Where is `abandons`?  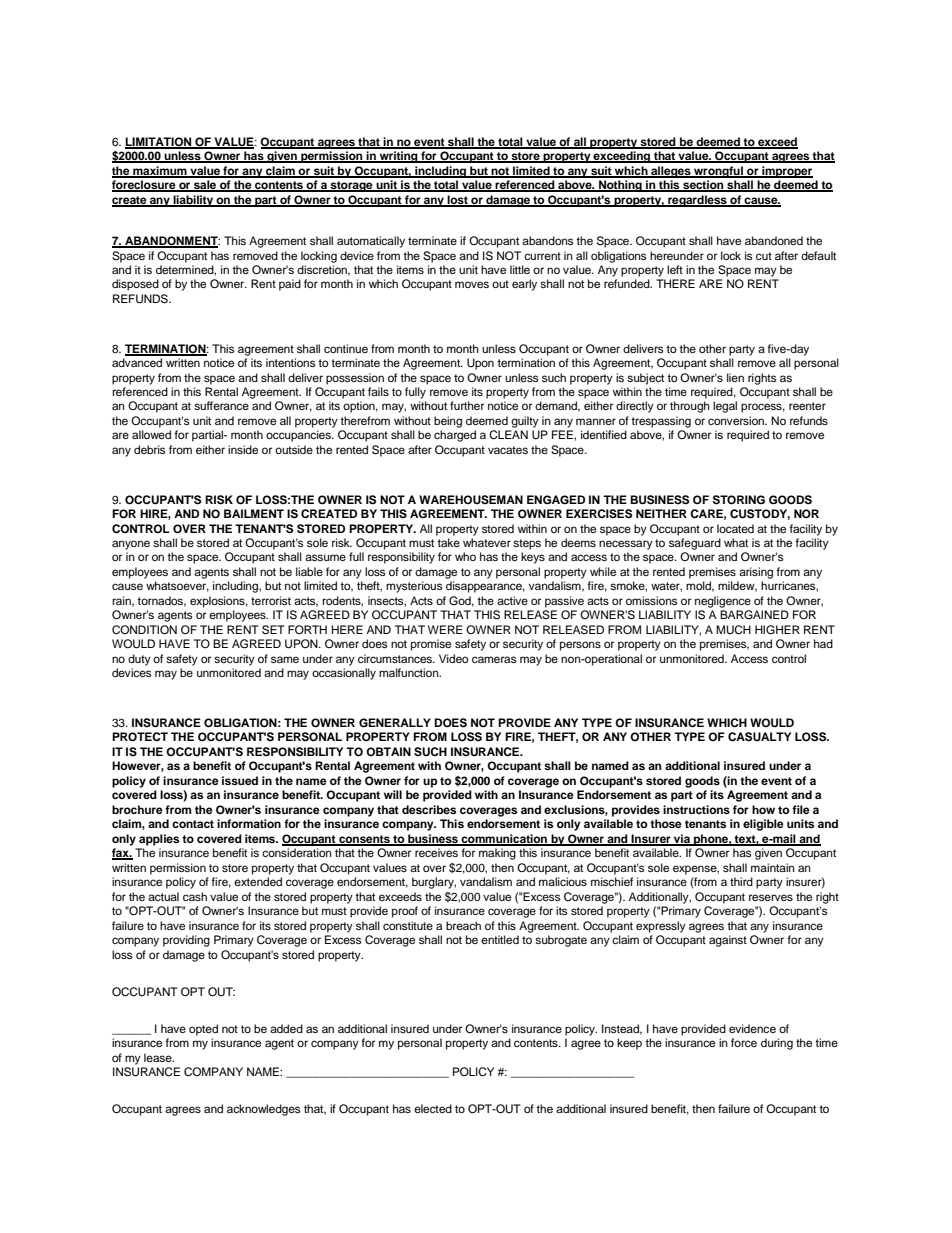
abandons is located at coordinates (547, 240).
